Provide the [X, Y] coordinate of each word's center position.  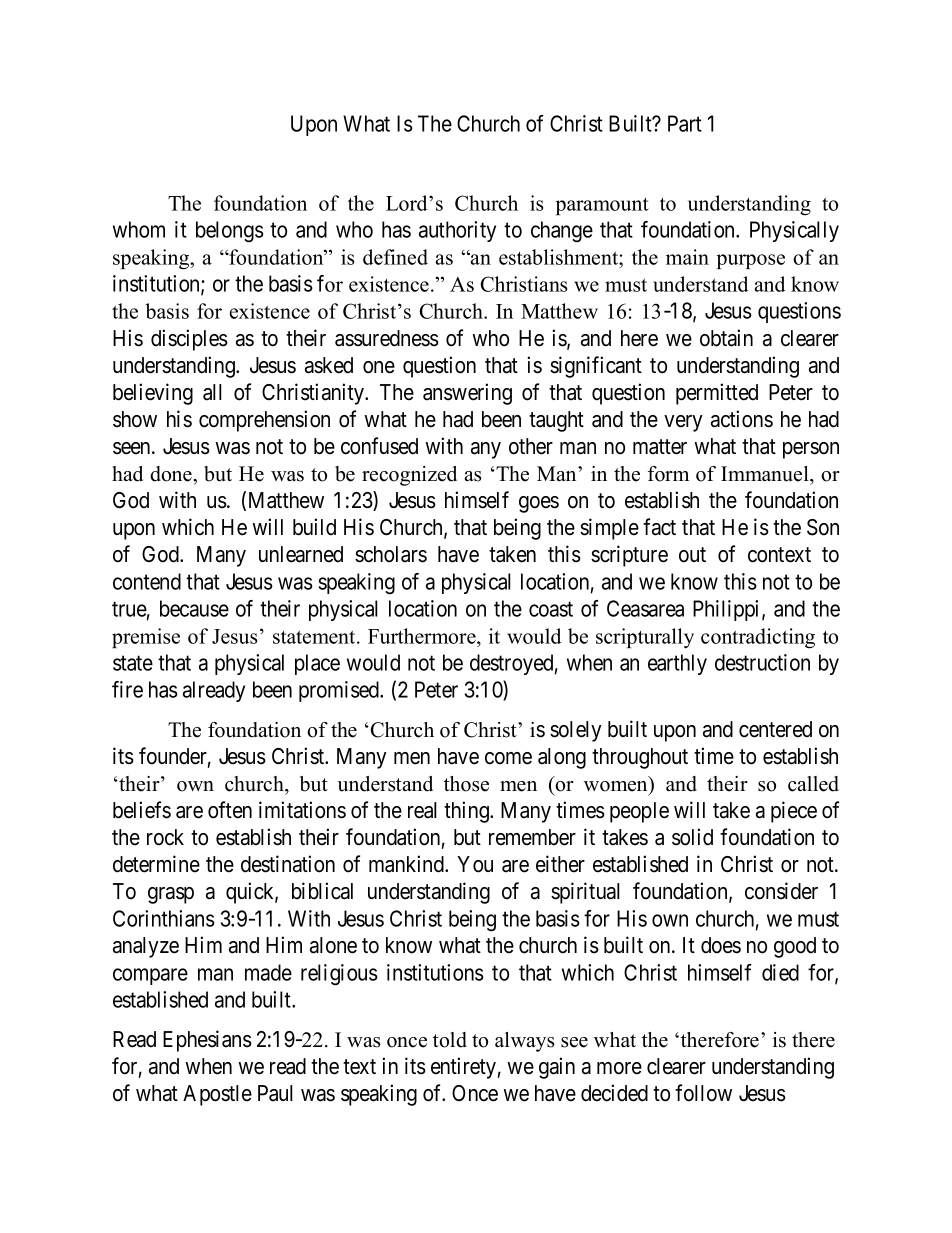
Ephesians [207, 1041]
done [172, 474]
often [230, 810]
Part [685, 123]
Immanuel [766, 474]
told [450, 1040]
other [531, 446]
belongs [230, 231]
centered [775, 729]
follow [703, 1093]
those [466, 784]
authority [457, 231]
